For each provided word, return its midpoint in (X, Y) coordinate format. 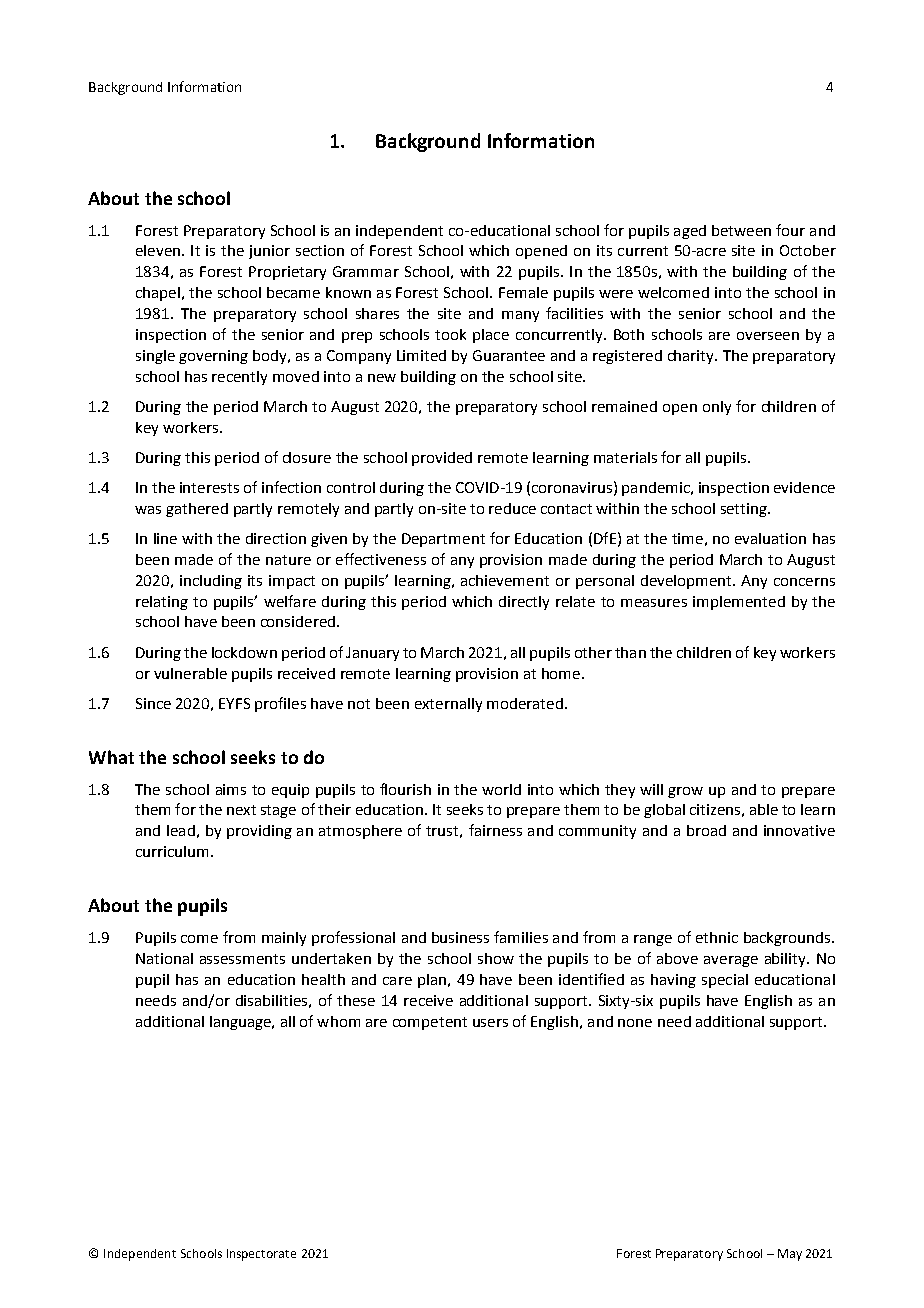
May (790, 1255)
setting (745, 510)
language (241, 1023)
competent (430, 1023)
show (496, 958)
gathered (197, 510)
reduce (512, 508)
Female (523, 292)
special (725, 981)
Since (153, 703)
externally (448, 705)
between (741, 230)
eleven (158, 250)
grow (685, 792)
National (164, 958)
